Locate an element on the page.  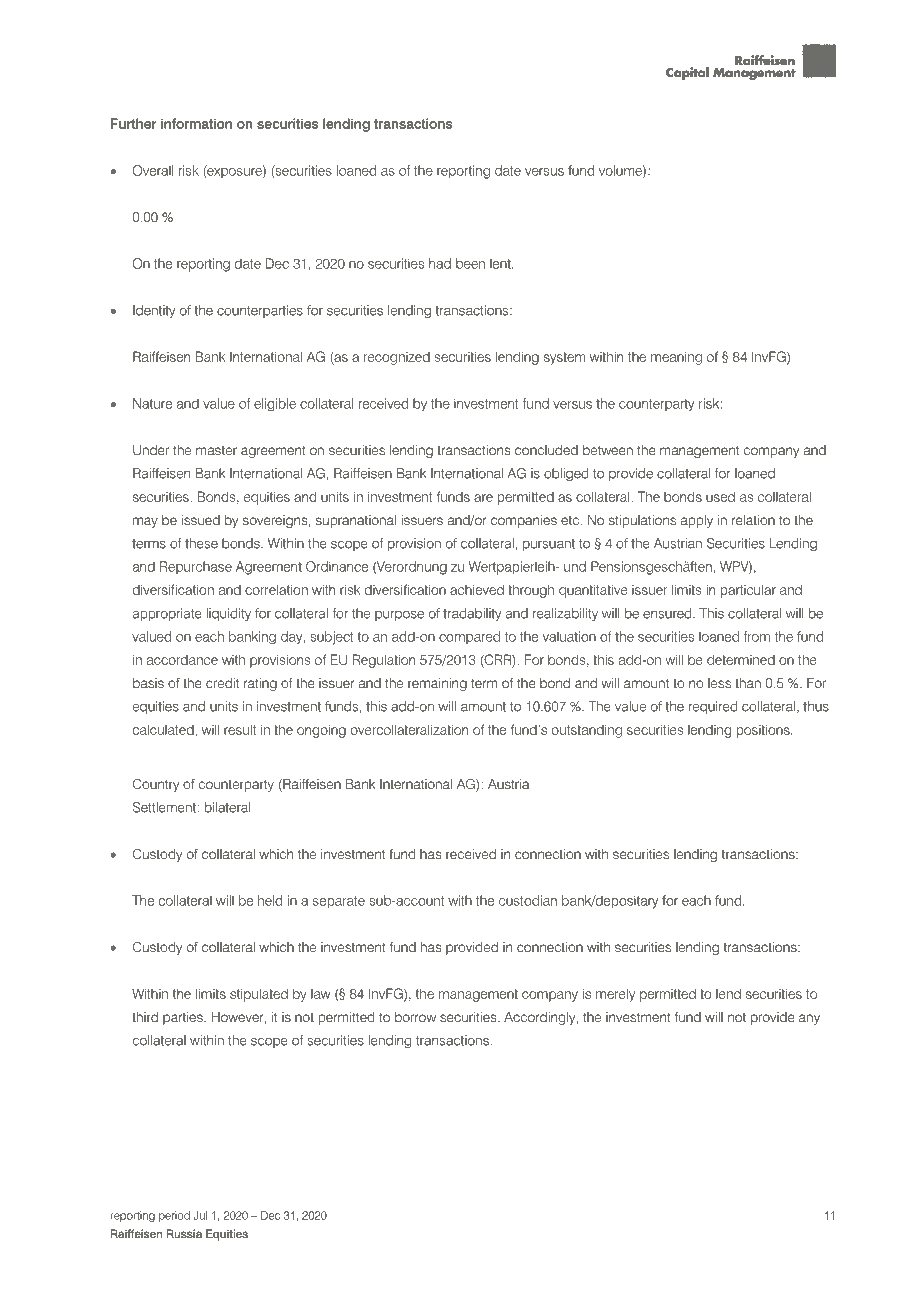
used is located at coordinates (720, 496).
